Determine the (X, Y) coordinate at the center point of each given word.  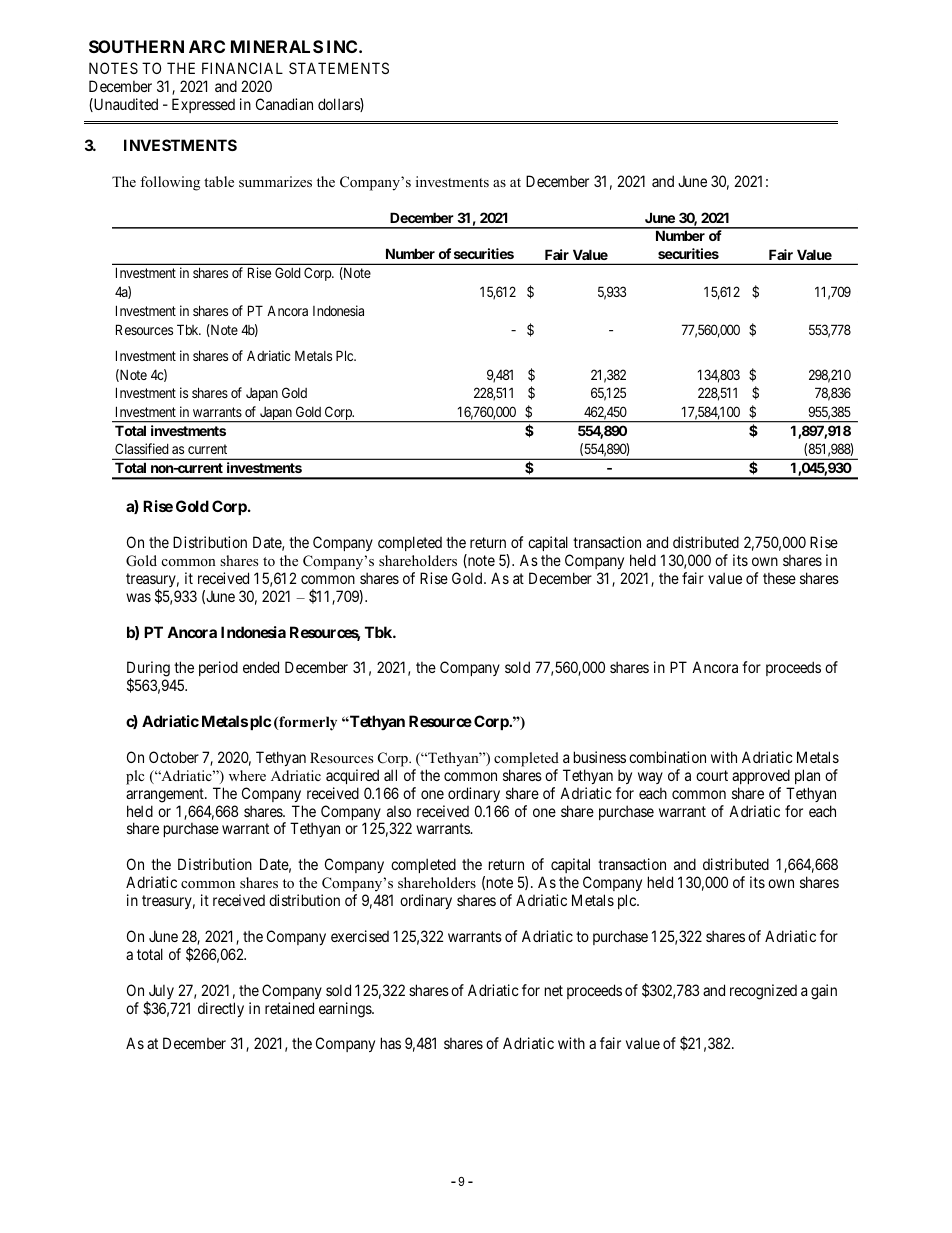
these (779, 578)
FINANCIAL (242, 68)
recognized (763, 992)
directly (221, 1009)
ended (261, 667)
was (138, 597)
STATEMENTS (339, 68)
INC (343, 46)
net (554, 990)
